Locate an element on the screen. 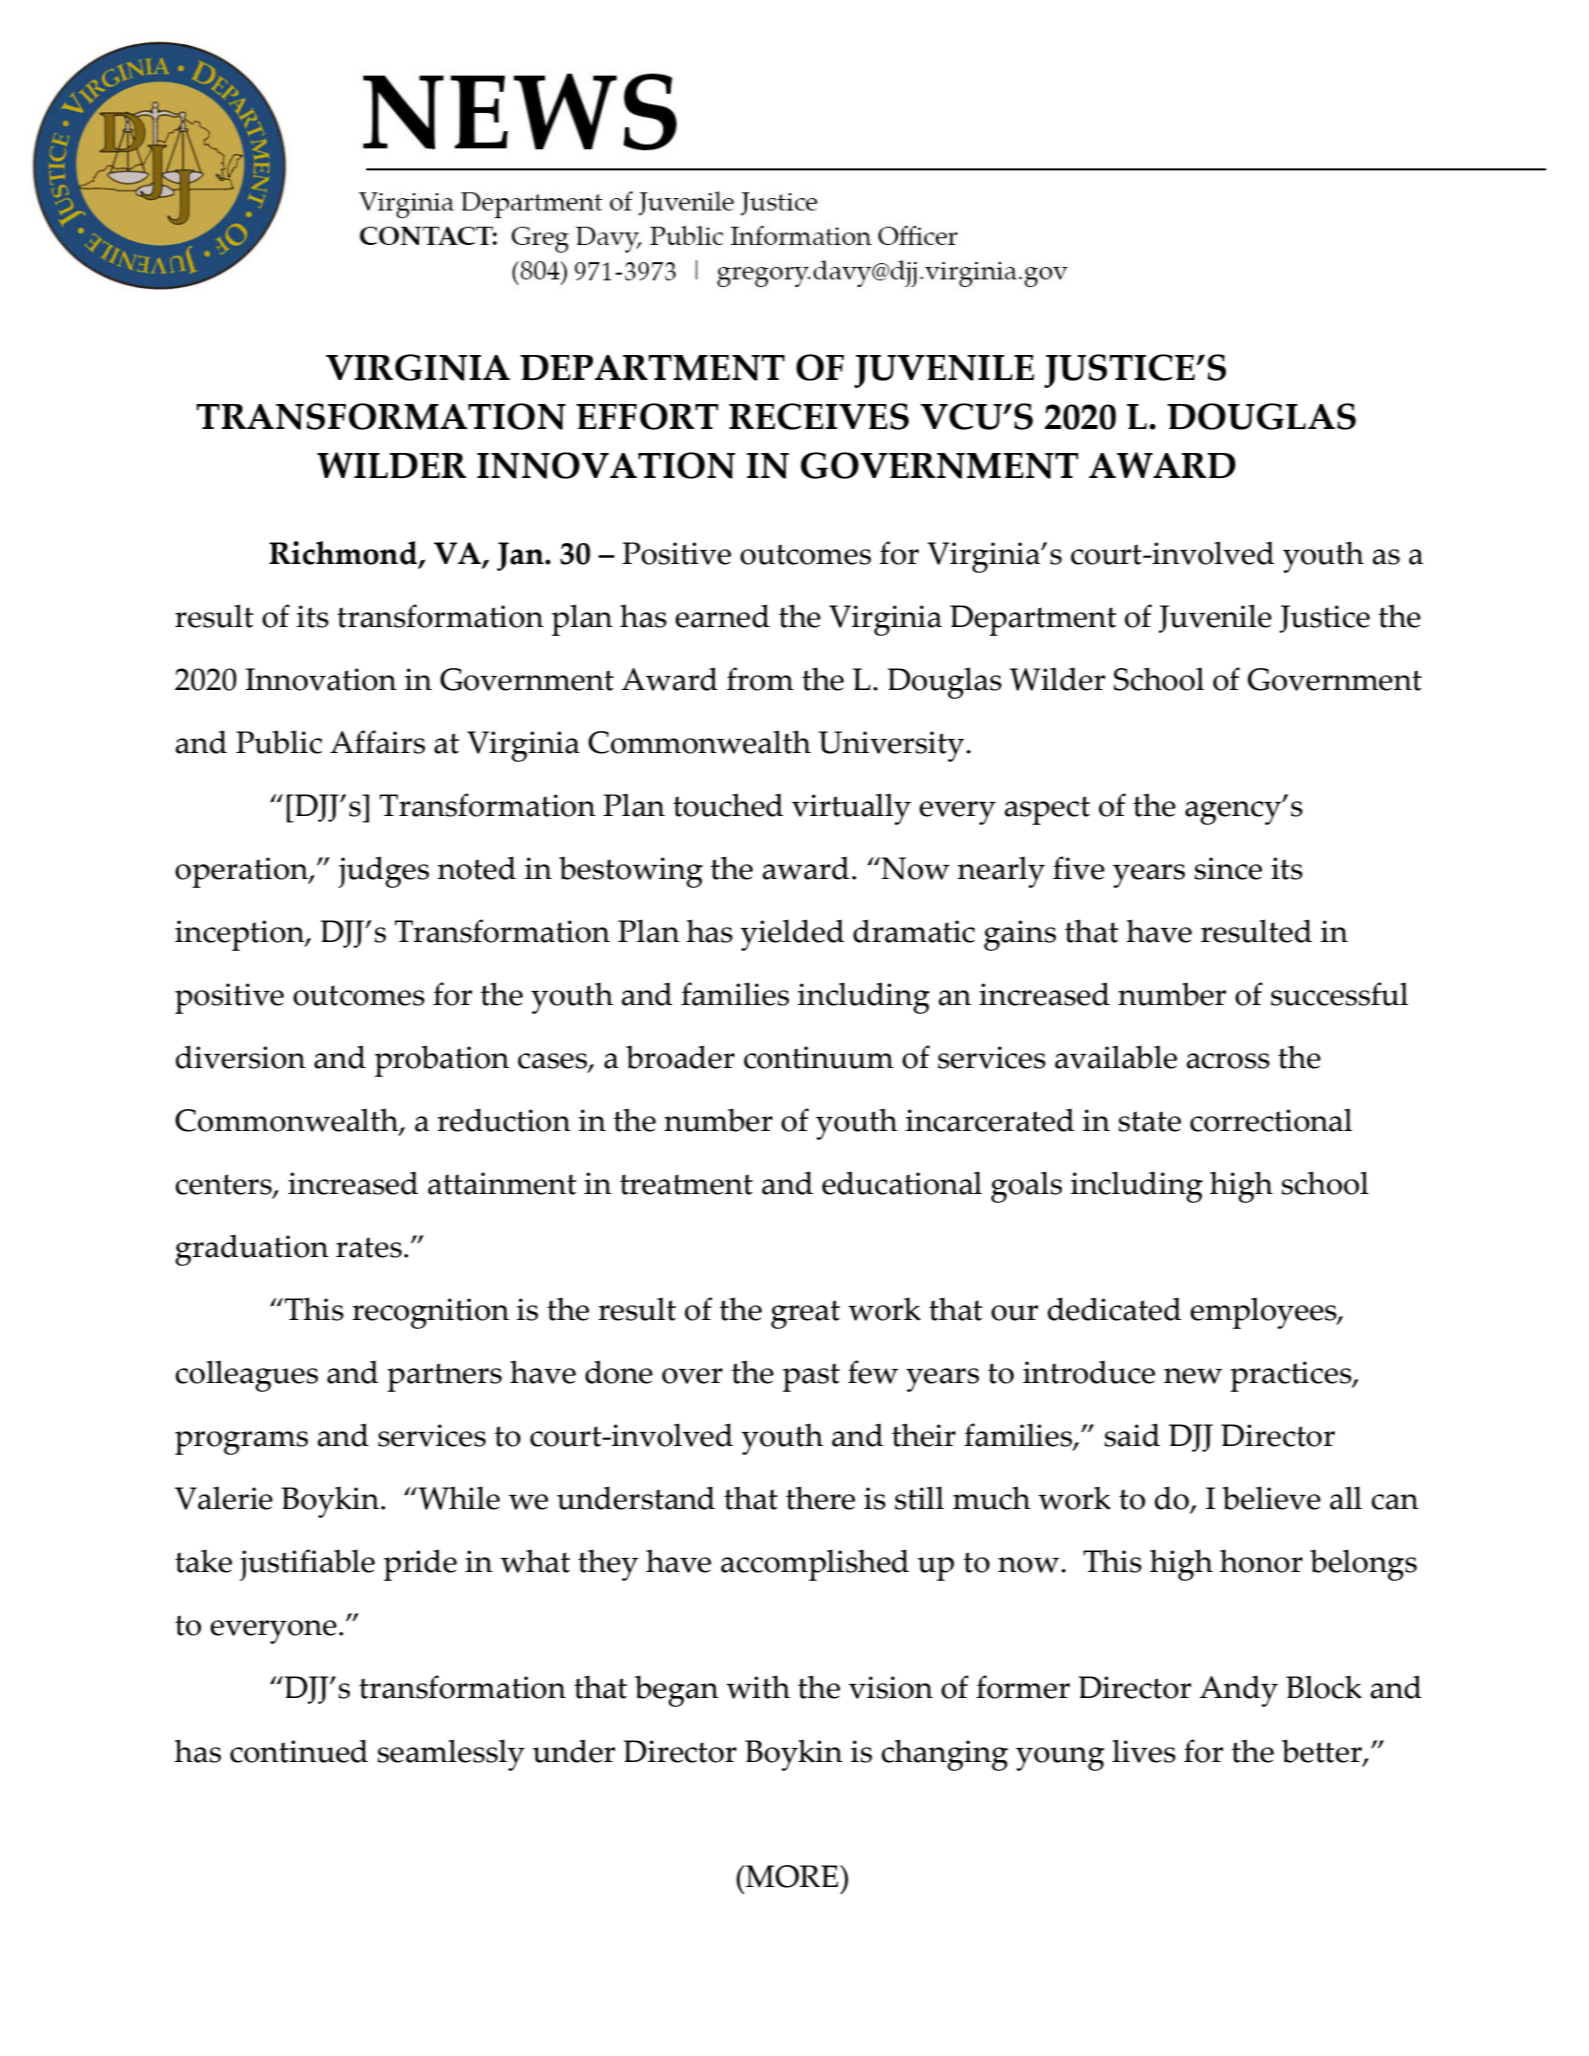  While is located at coordinates (458, 1498).
